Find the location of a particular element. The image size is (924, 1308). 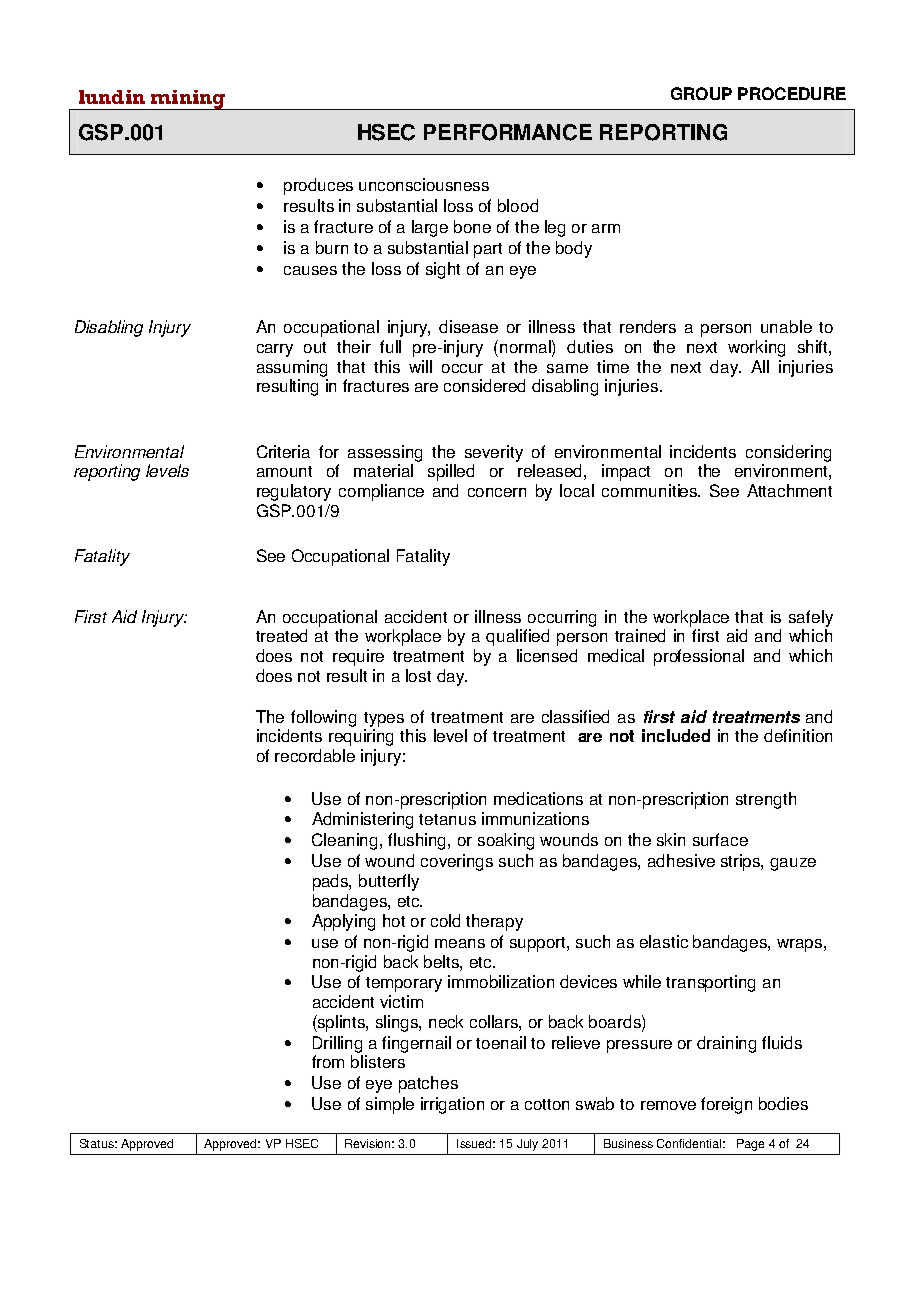

GROUP is located at coordinates (701, 93).
